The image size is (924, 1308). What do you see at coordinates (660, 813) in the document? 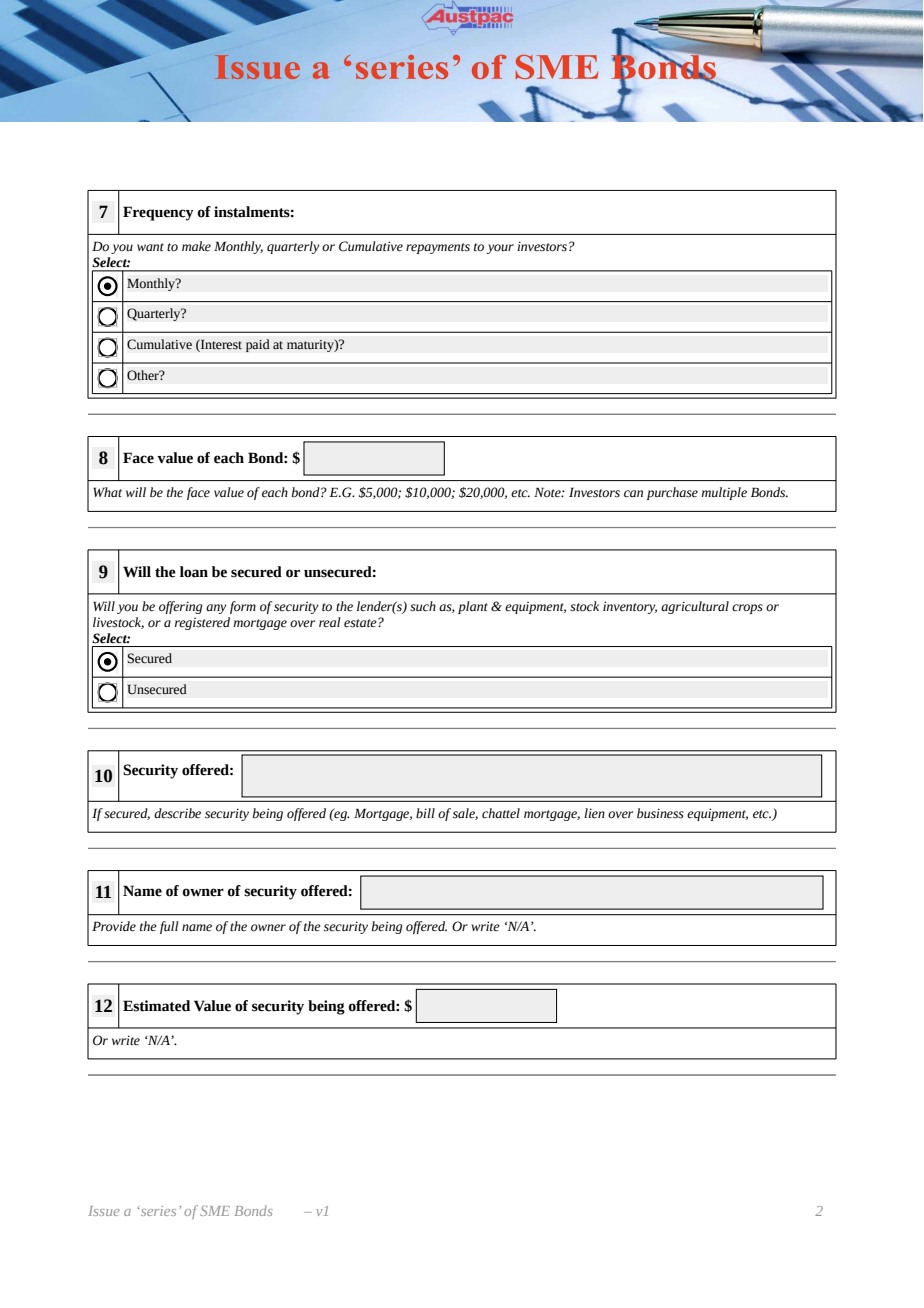
I see `business` at bounding box center [660, 813].
